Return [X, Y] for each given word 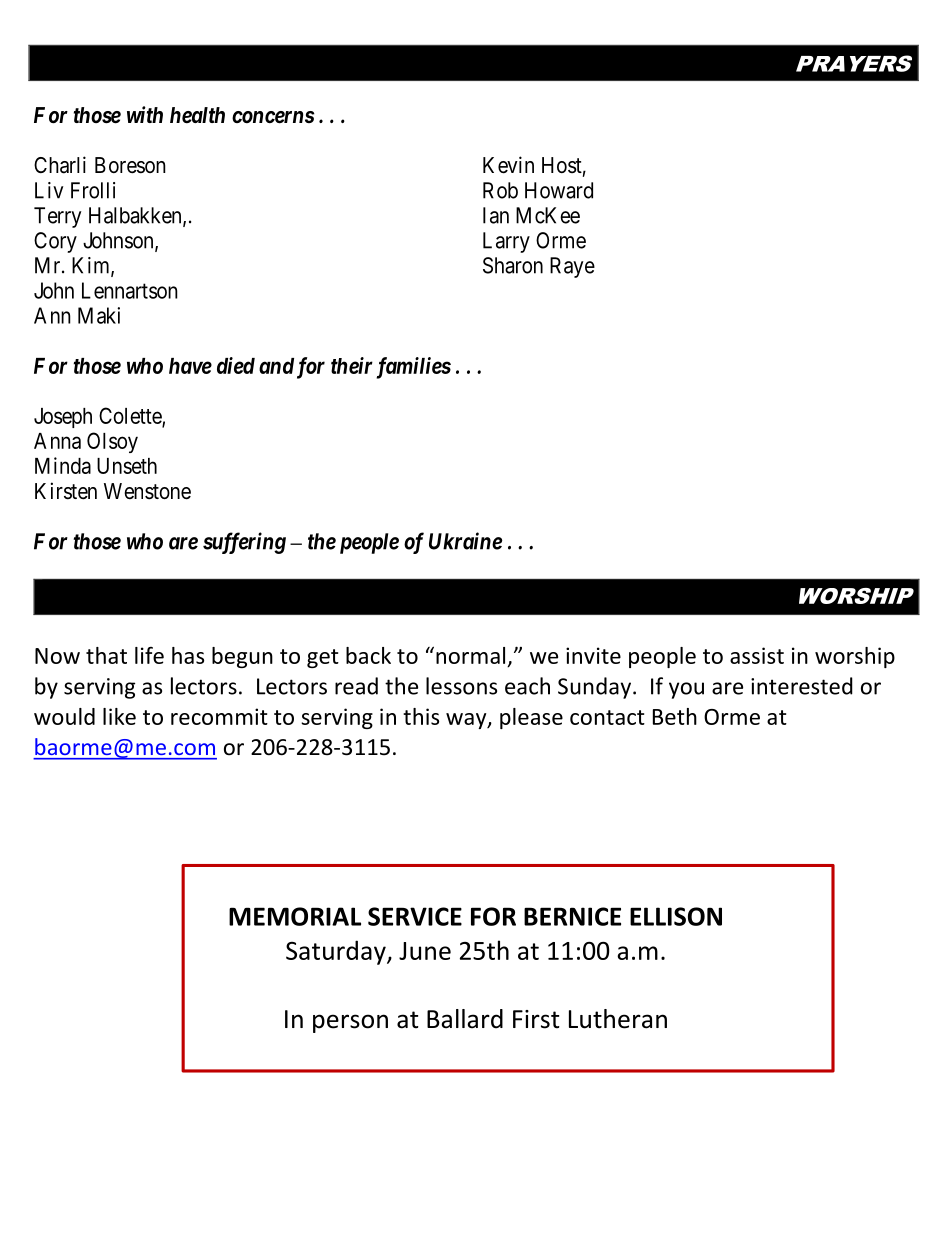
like [119, 716]
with [145, 114]
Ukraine [466, 541]
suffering [244, 543]
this [421, 716]
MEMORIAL [295, 916]
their [352, 365]
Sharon [513, 265]
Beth [675, 716]
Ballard [465, 1019]
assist [757, 655]
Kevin [508, 165]
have [190, 366]
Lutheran [618, 1019]
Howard [559, 190]
